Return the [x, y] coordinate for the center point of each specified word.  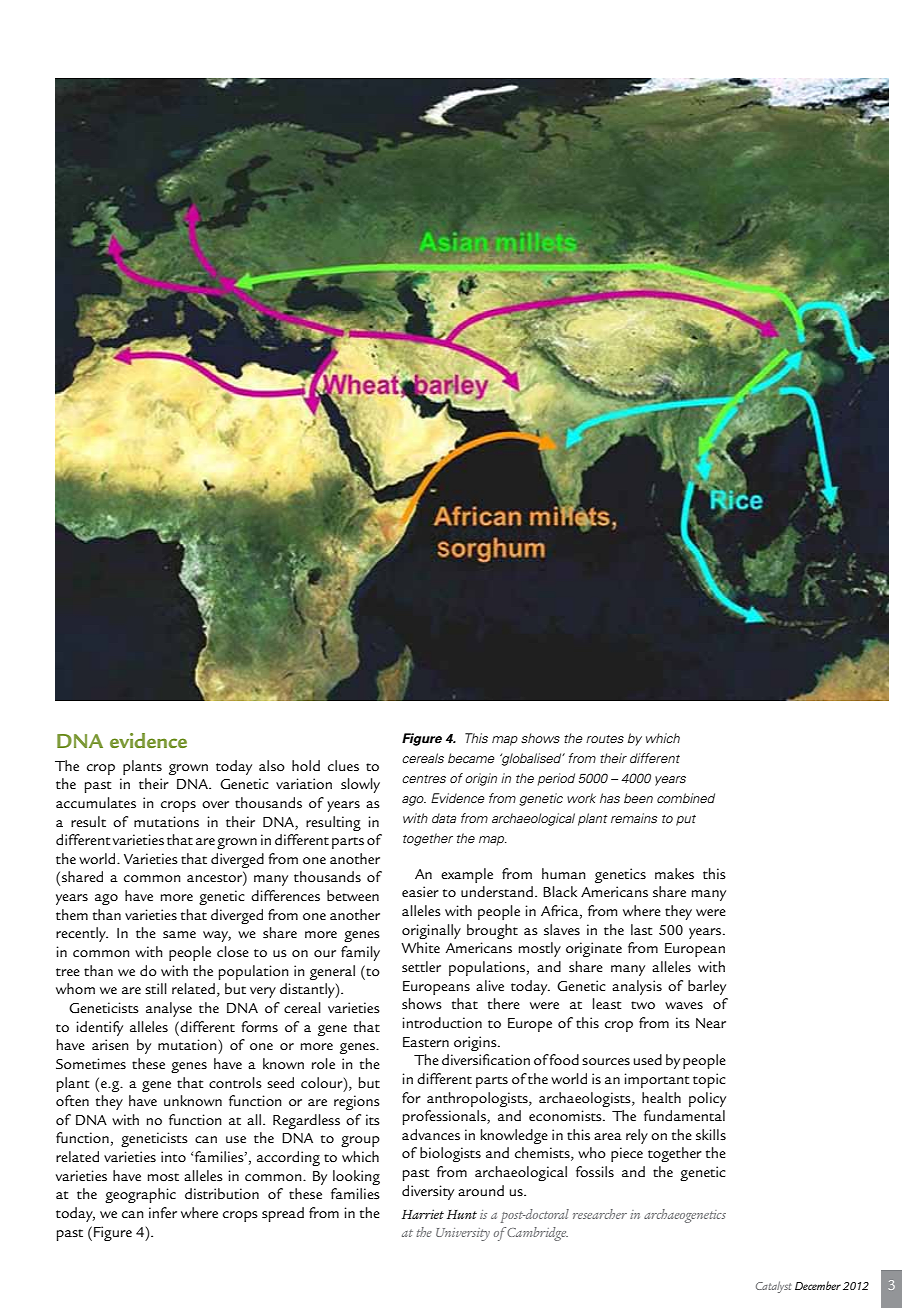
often [72, 1100]
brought [492, 931]
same [179, 934]
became [471, 758]
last [642, 929]
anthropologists [478, 1099]
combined [686, 798]
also [272, 765]
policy [707, 1099]
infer [163, 1212]
